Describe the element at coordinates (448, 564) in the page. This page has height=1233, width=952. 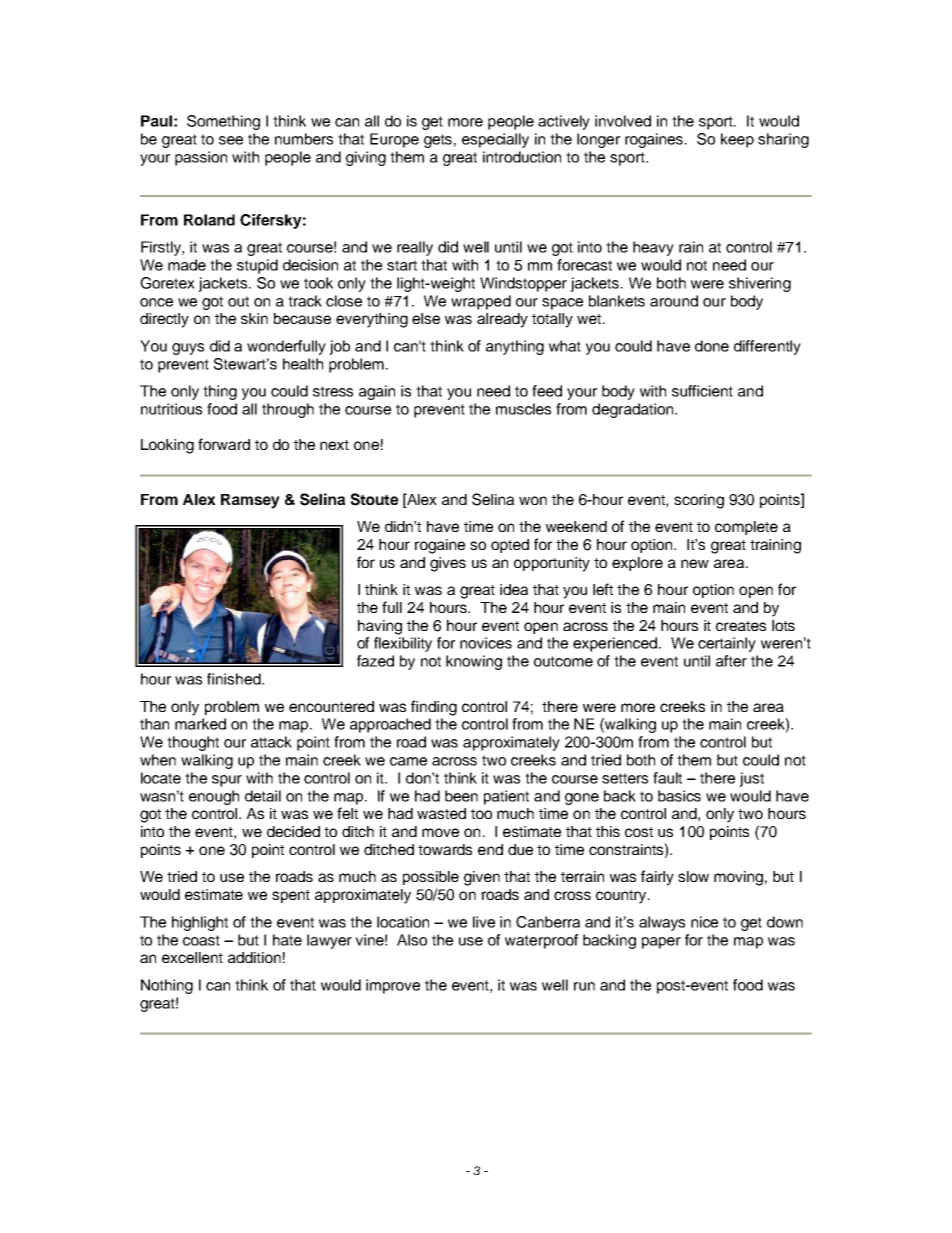
I see `gives` at that location.
